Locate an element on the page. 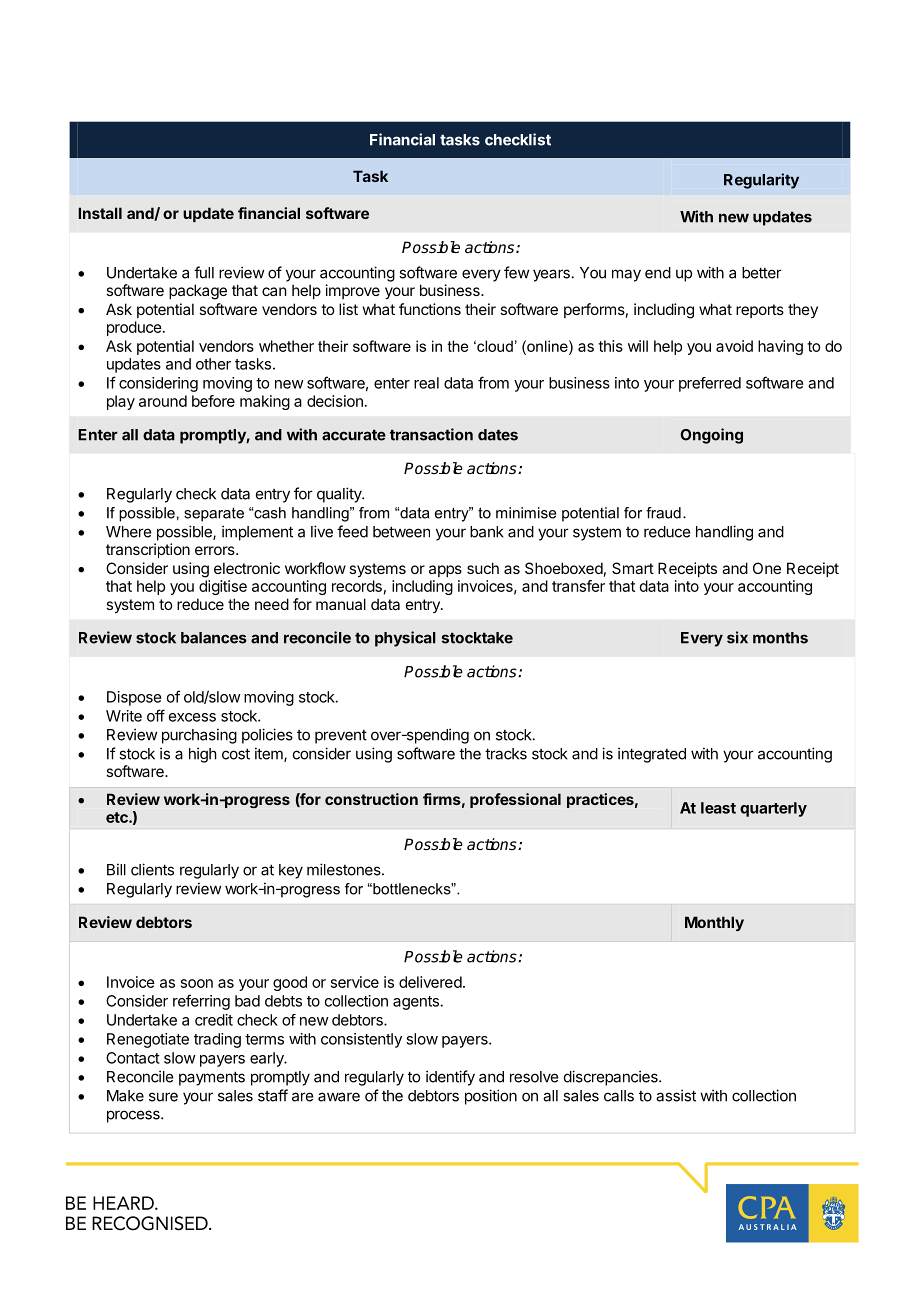  physical is located at coordinates (405, 639).
